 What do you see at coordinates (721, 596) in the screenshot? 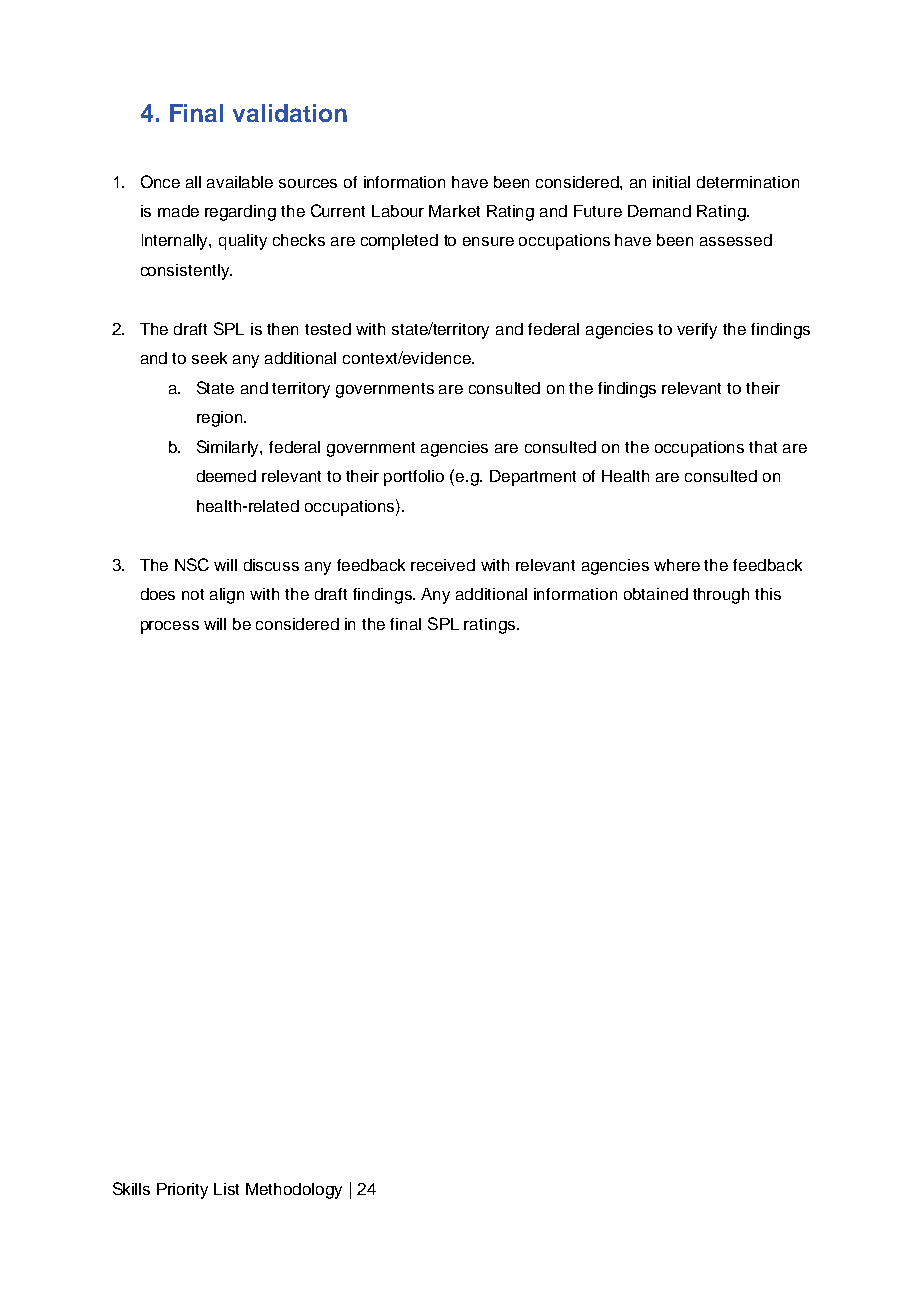
I see `through` at bounding box center [721, 596].
